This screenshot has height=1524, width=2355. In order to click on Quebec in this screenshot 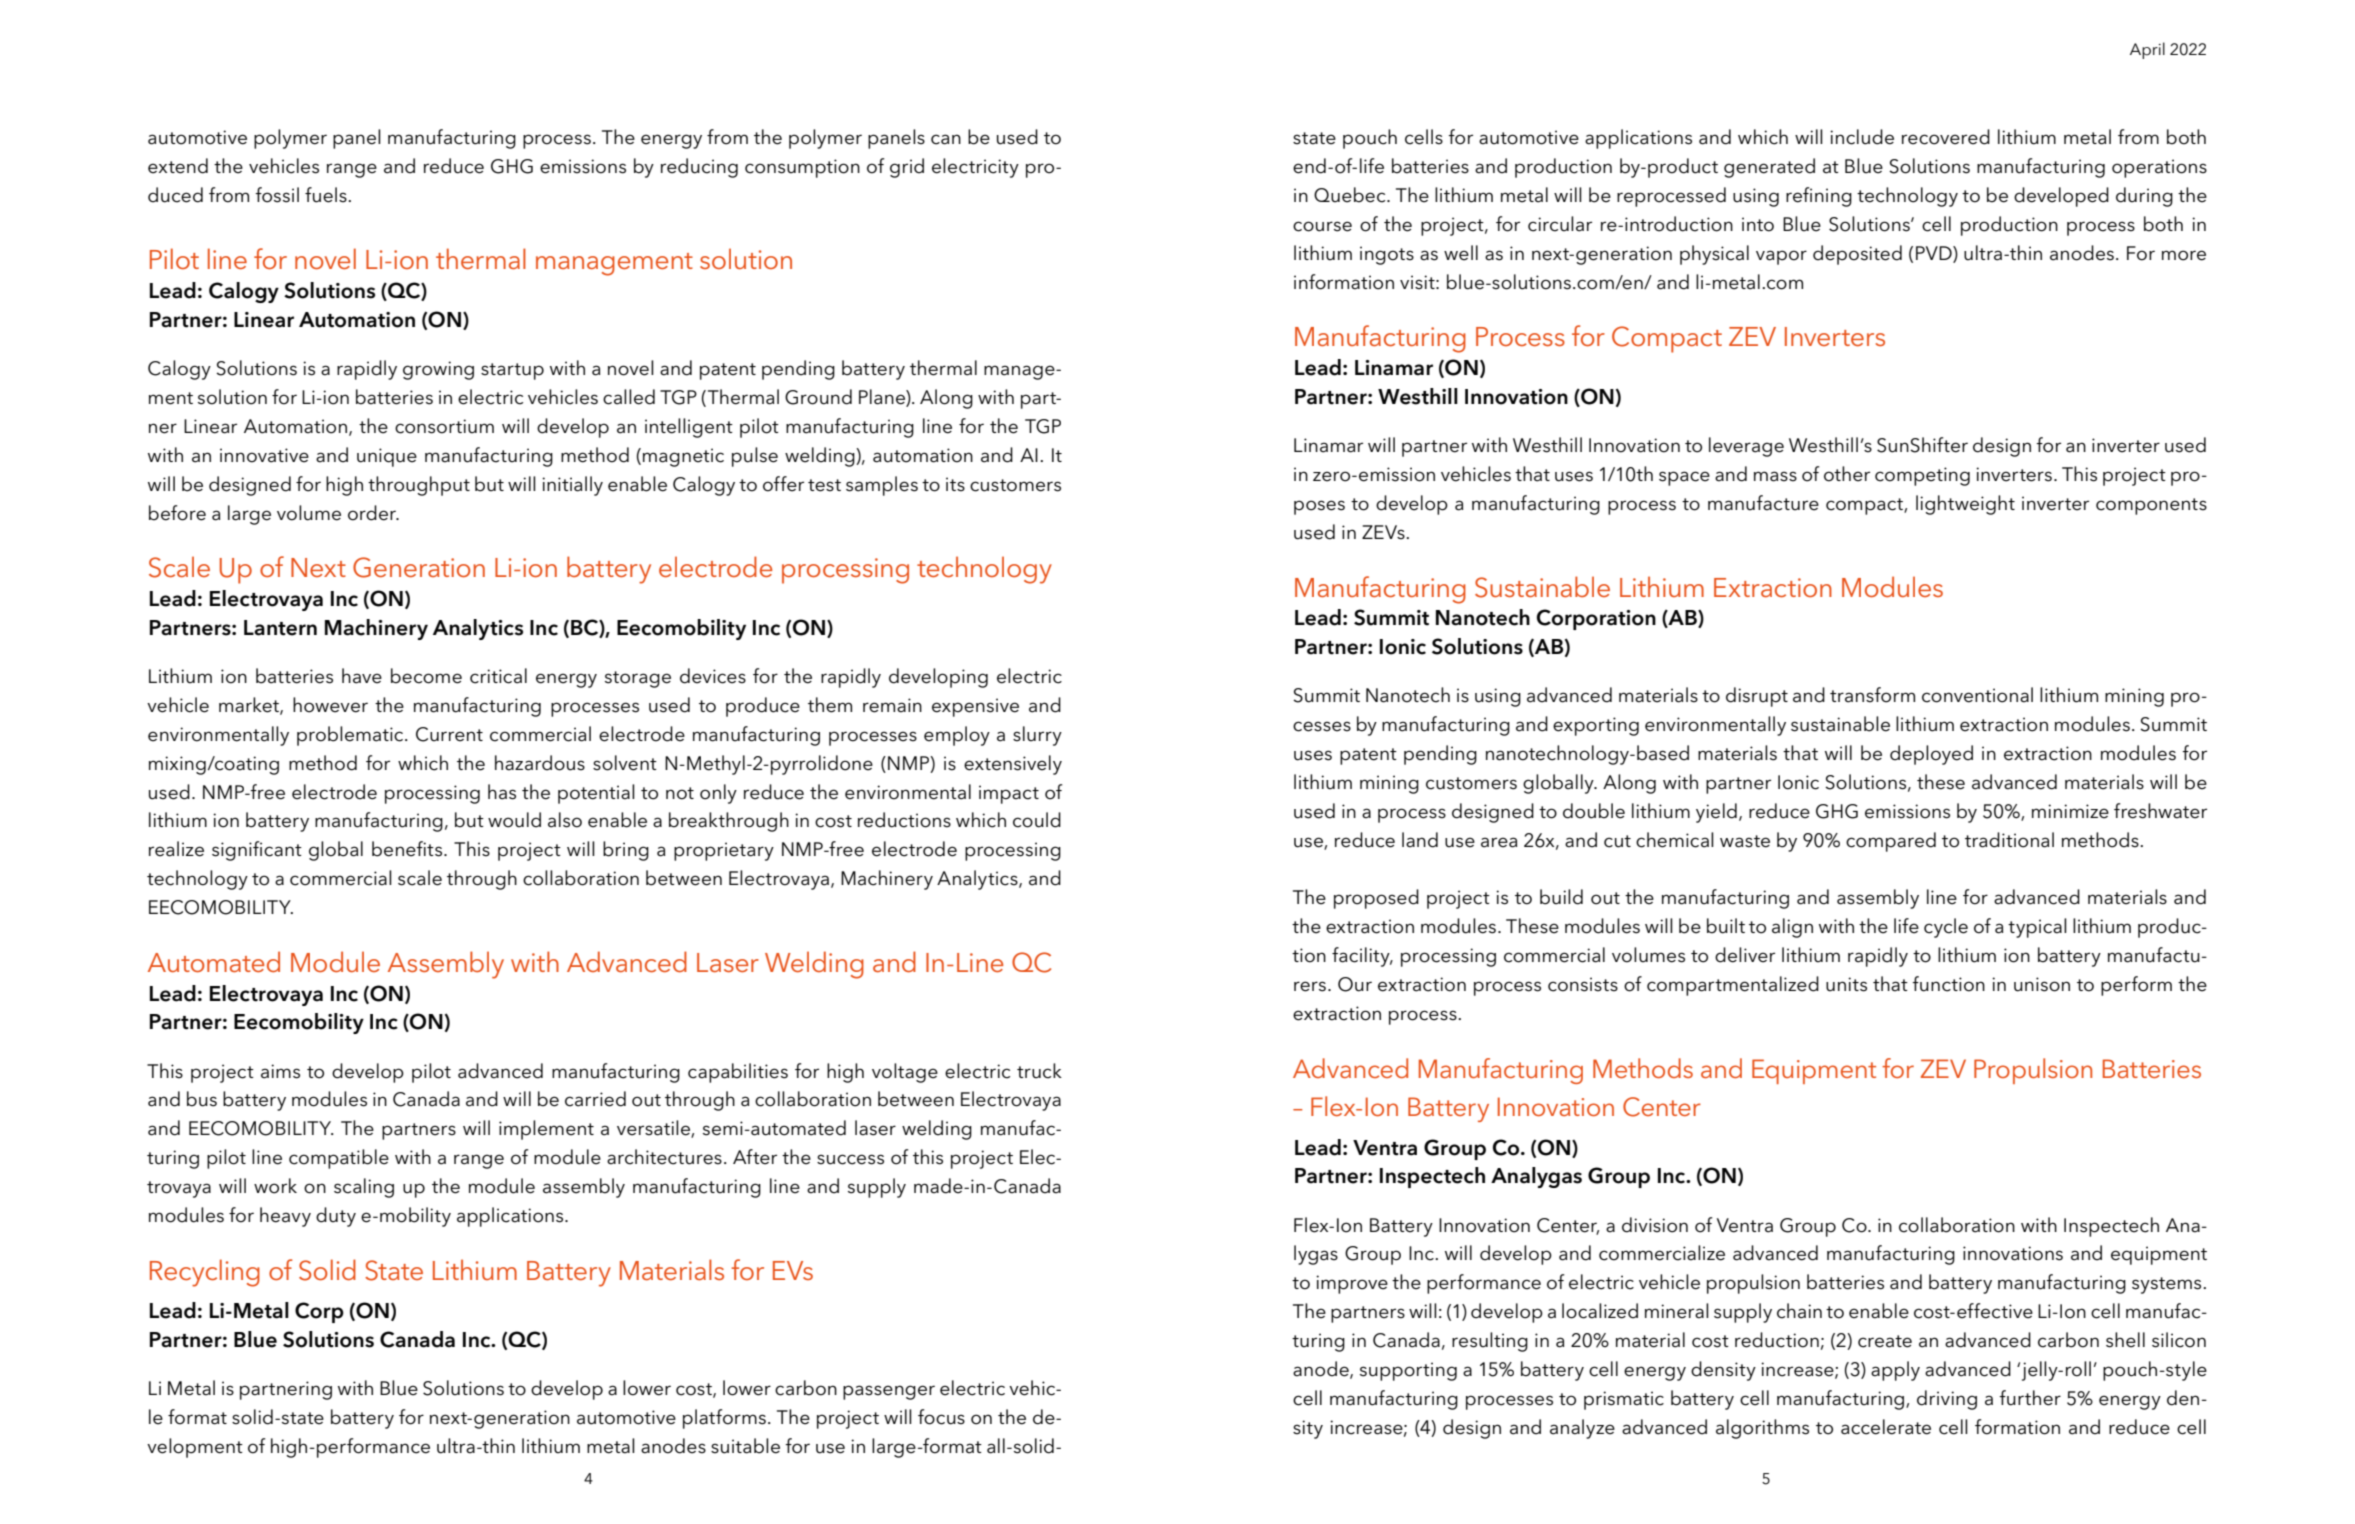, I will do `click(1351, 195)`.
